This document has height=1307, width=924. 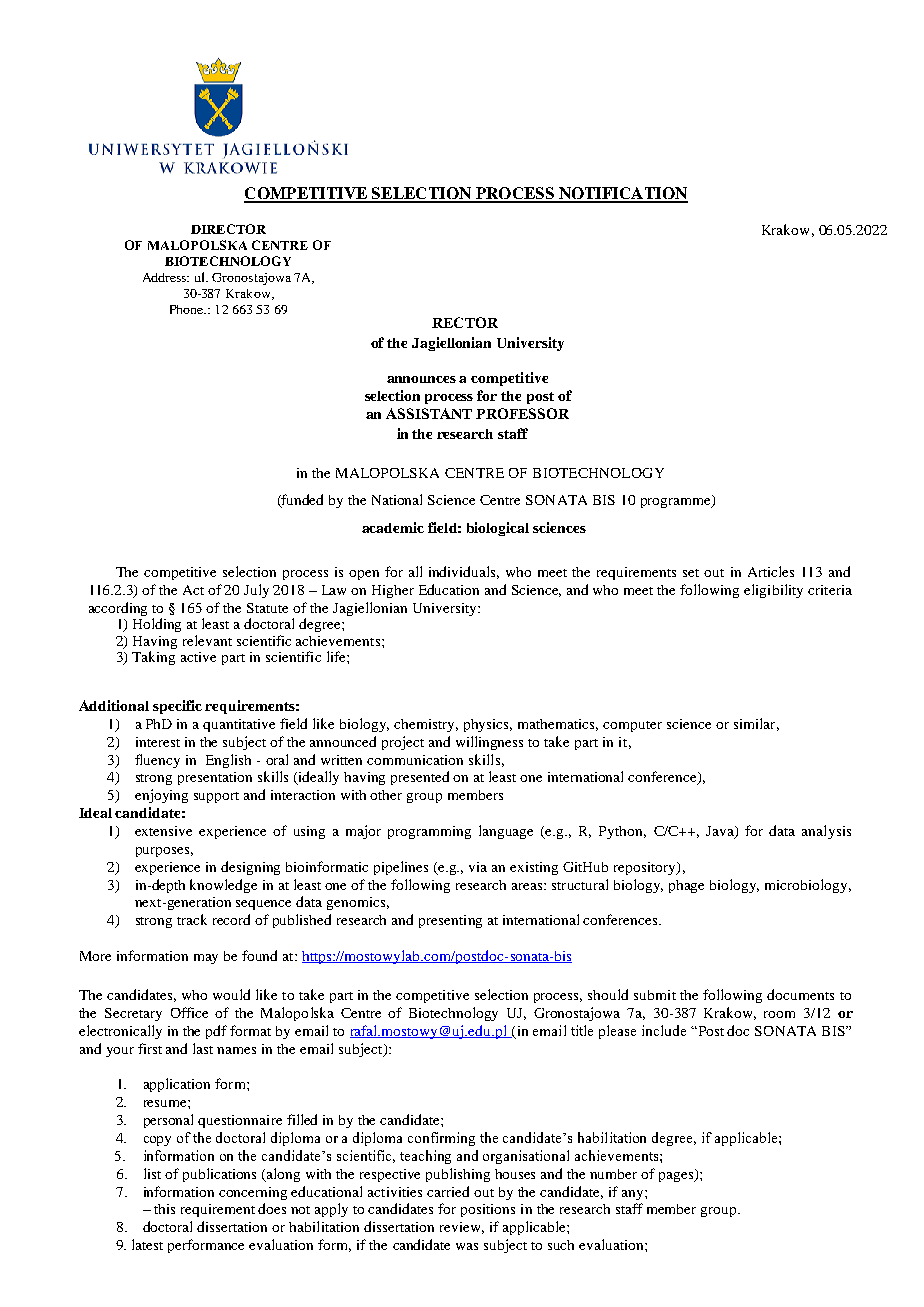 I want to click on physics, so click(x=488, y=725).
